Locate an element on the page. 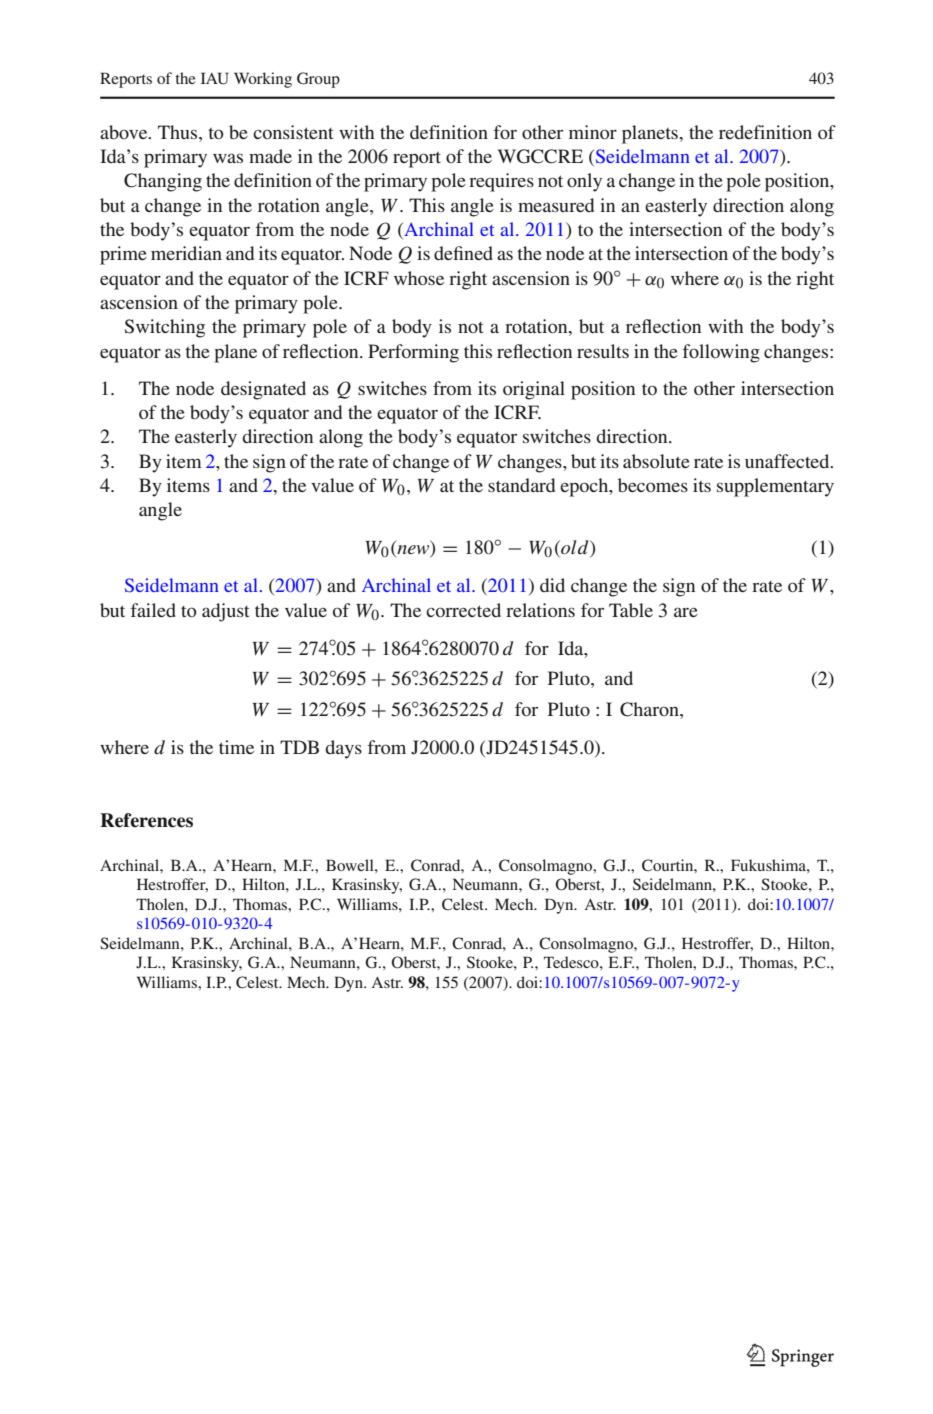 This document has width=933, height=1414. are is located at coordinates (686, 612).
